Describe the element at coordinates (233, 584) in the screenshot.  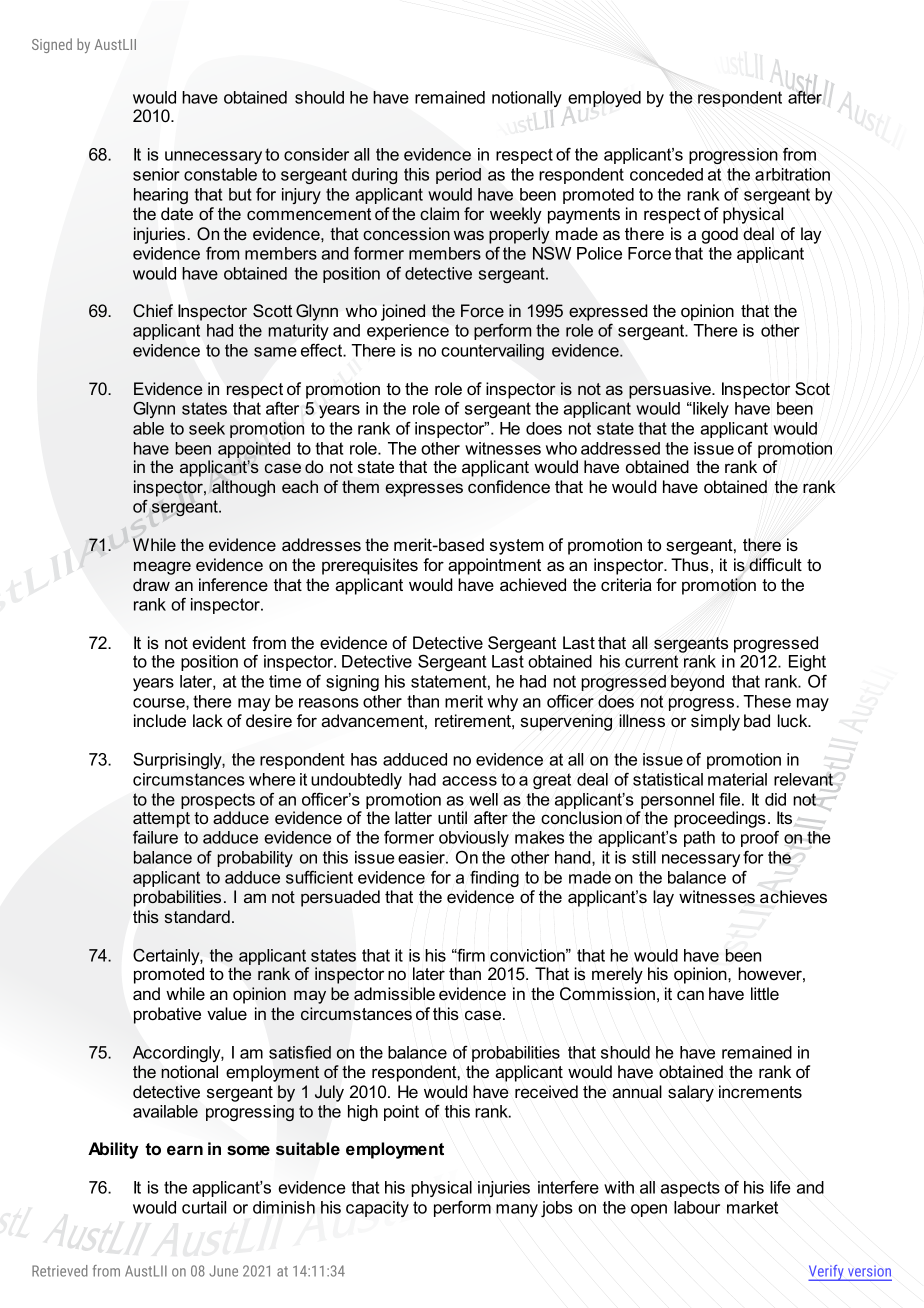
I see `inference` at that location.
